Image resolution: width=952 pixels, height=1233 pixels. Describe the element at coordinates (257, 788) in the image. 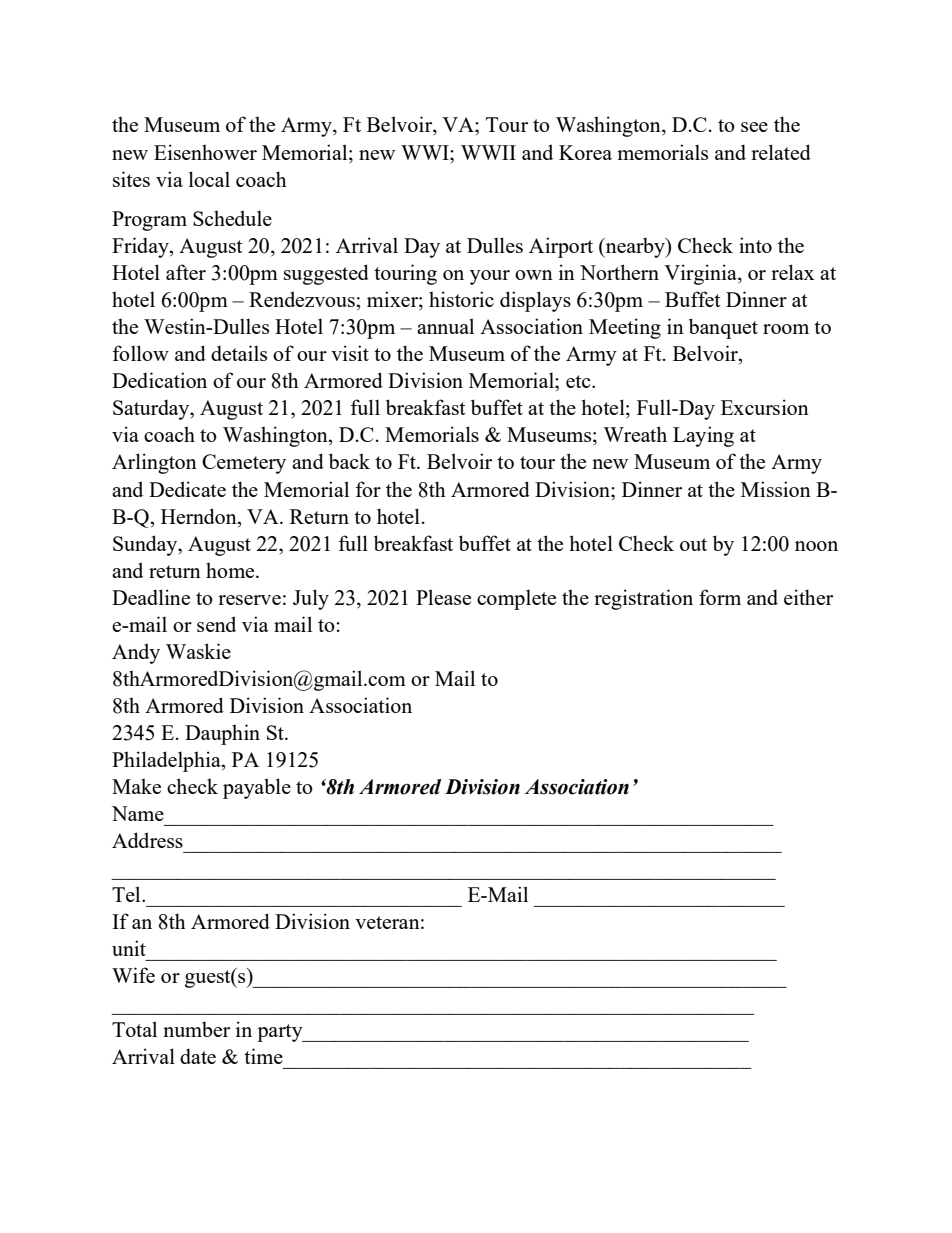

I see `payable` at that location.
